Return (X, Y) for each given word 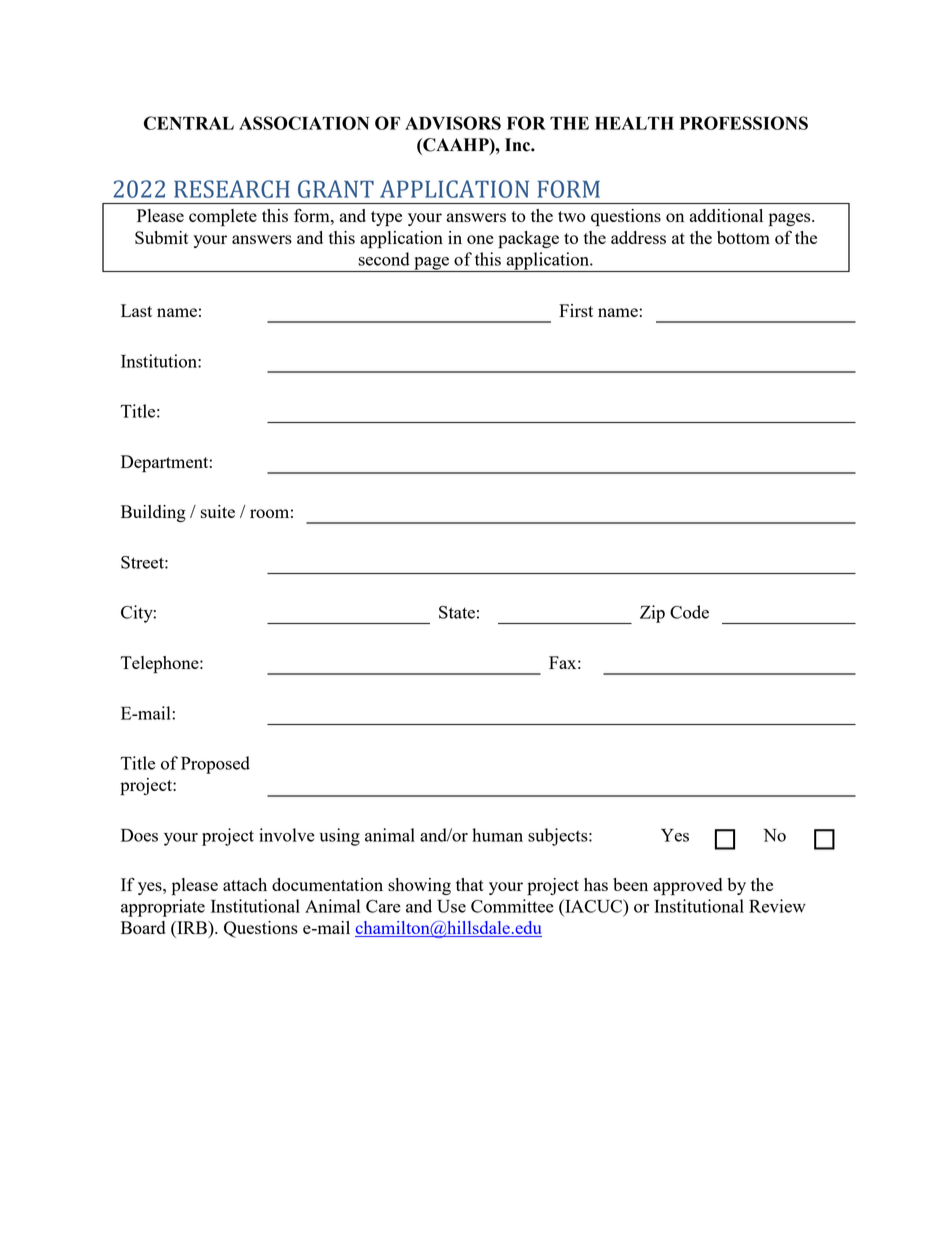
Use (451, 906)
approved (687, 887)
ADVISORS (453, 123)
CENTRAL (189, 123)
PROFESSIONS (744, 123)
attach (245, 884)
